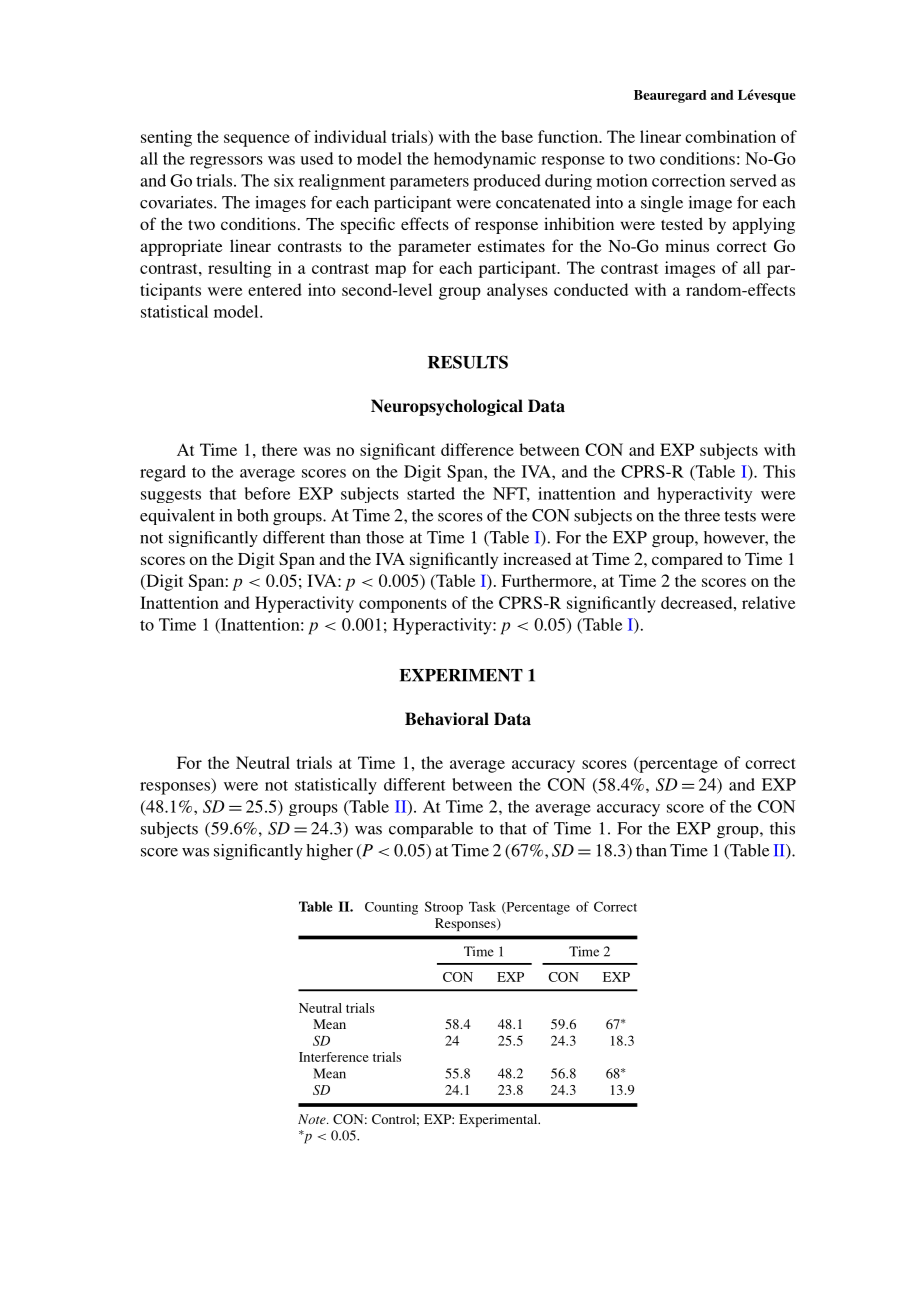 The image size is (905, 1316). What do you see at coordinates (267, 493) in the image?
I see `before` at bounding box center [267, 493].
